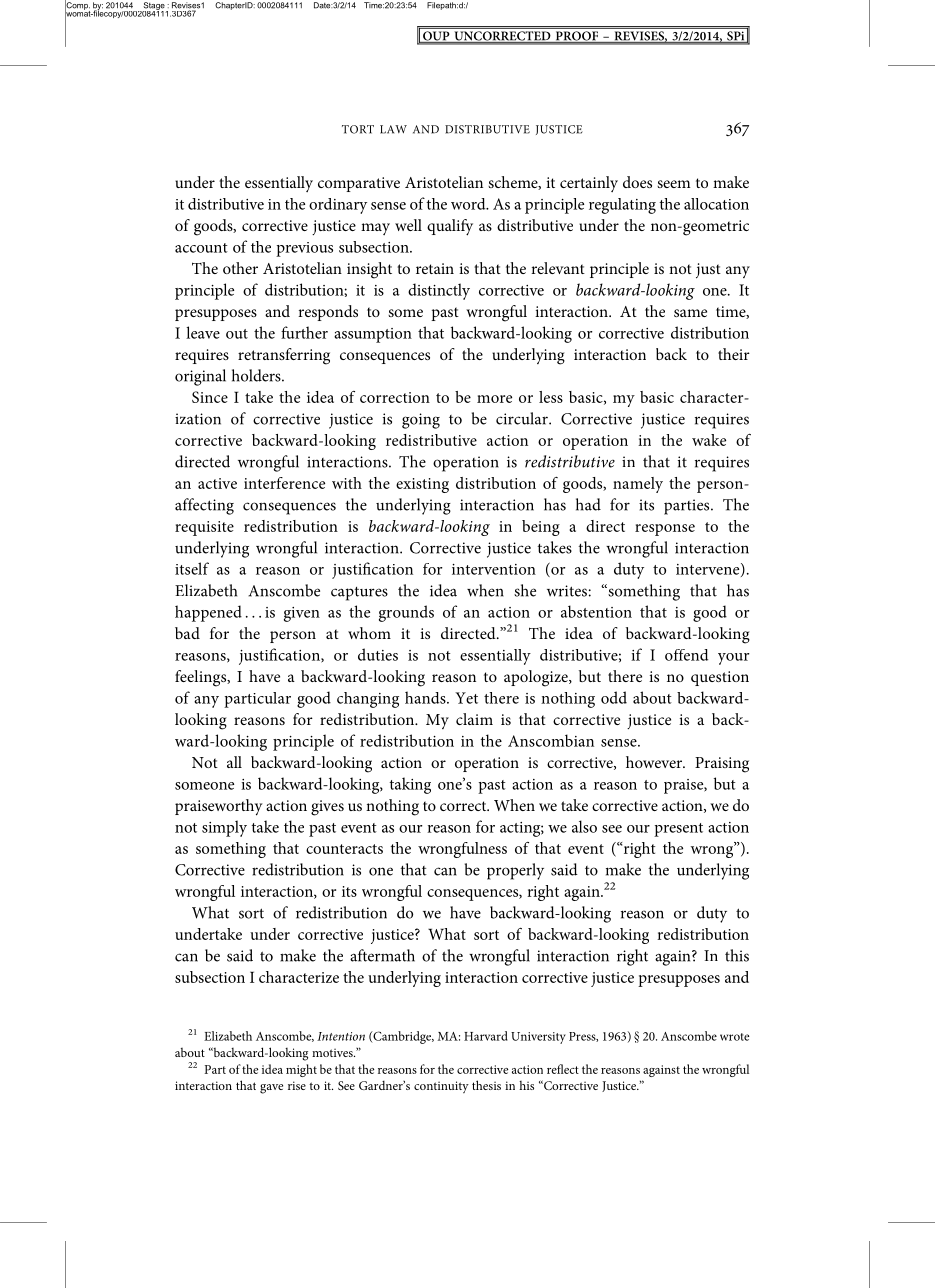 This image has height=1288, width=935. What do you see at coordinates (422, 485) in the image?
I see `existing` at bounding box center [422, 485].
